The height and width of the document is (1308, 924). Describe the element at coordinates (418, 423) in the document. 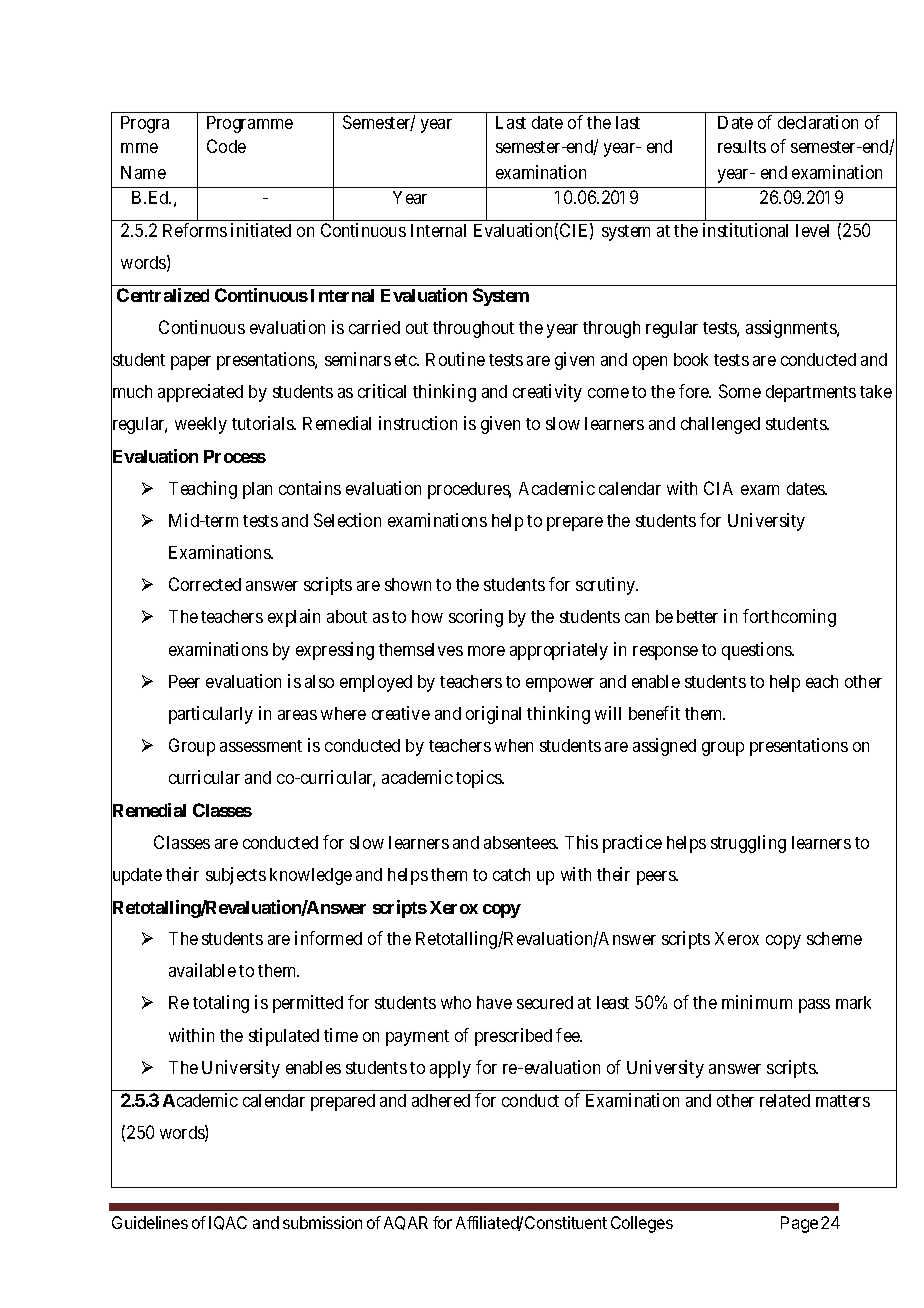

I see `instruction` at that location.
